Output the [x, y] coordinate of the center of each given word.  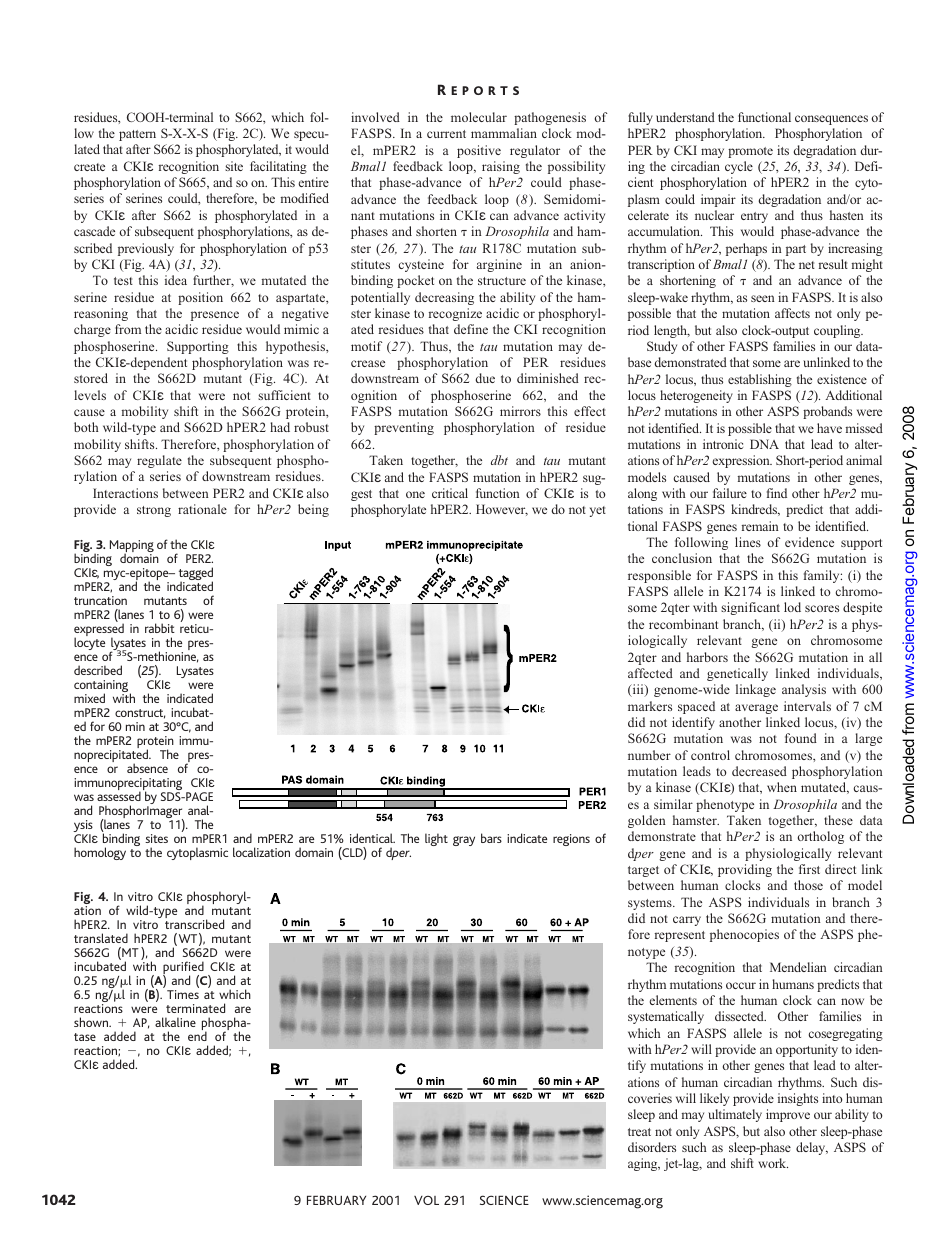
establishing [760, 380]
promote [750, 152]
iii [638, 690]
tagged [196, 575]
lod [792, 607]
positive [479, 151]
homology [100, 853]
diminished [548, 378]
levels [90, 395]
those [808, 885]
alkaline [175, 1022]
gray [464, 841]
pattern [137, 135]
